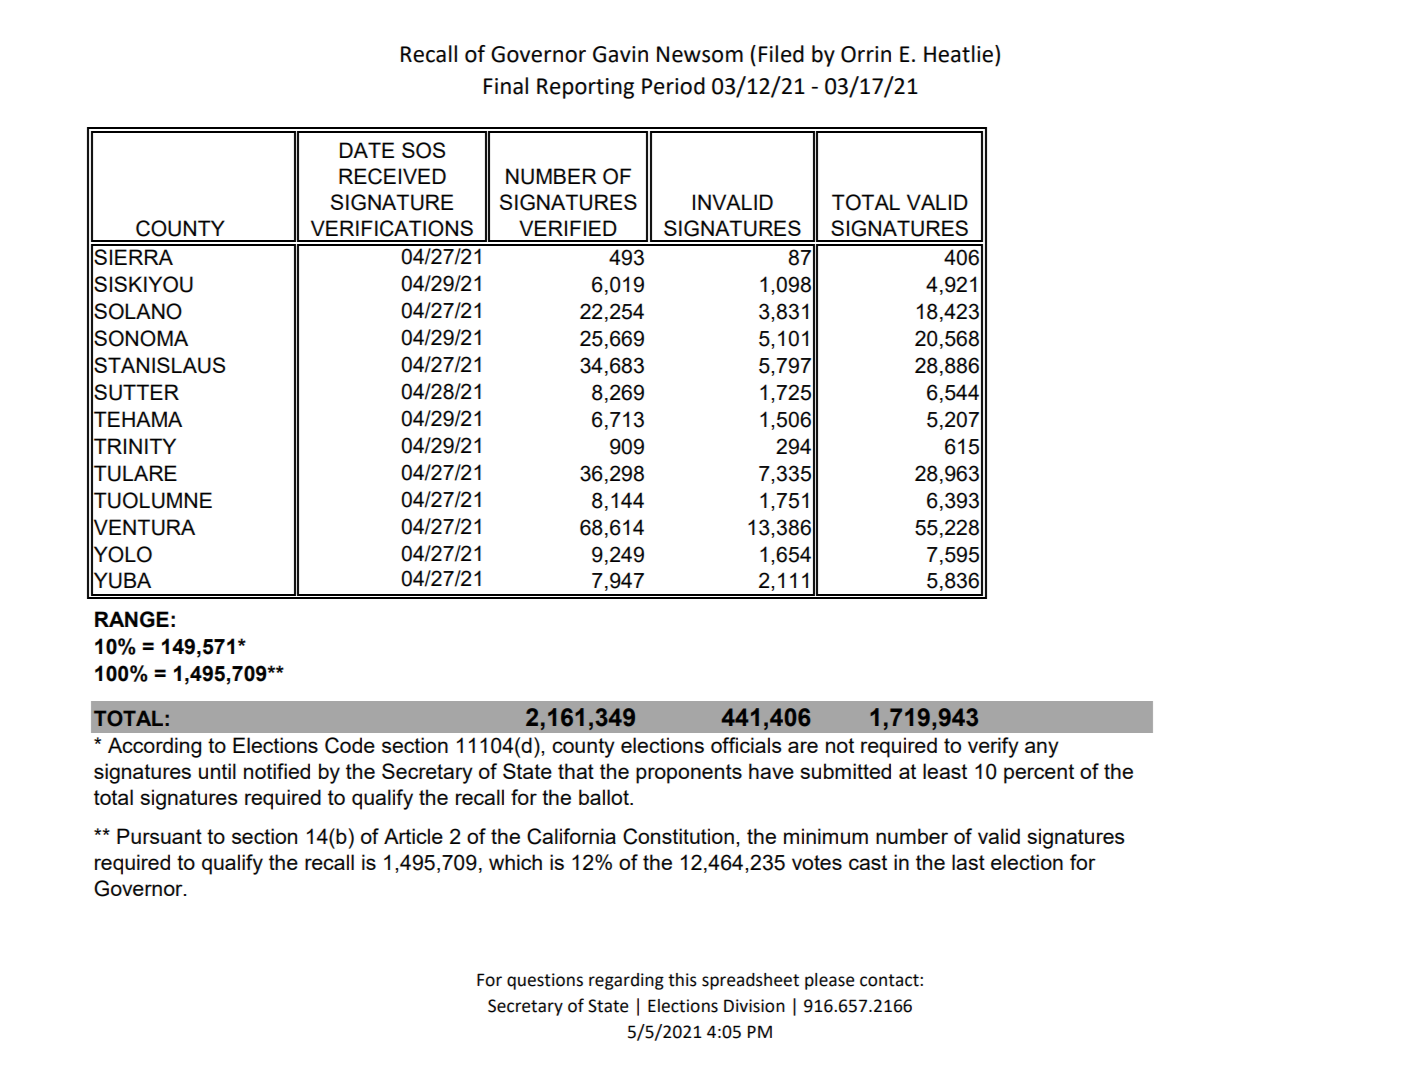 This screenshot has height=1083, width=1401. Describe the element at coordinates (866, 54) in the screenshot. I see `Orrin` at that location.
